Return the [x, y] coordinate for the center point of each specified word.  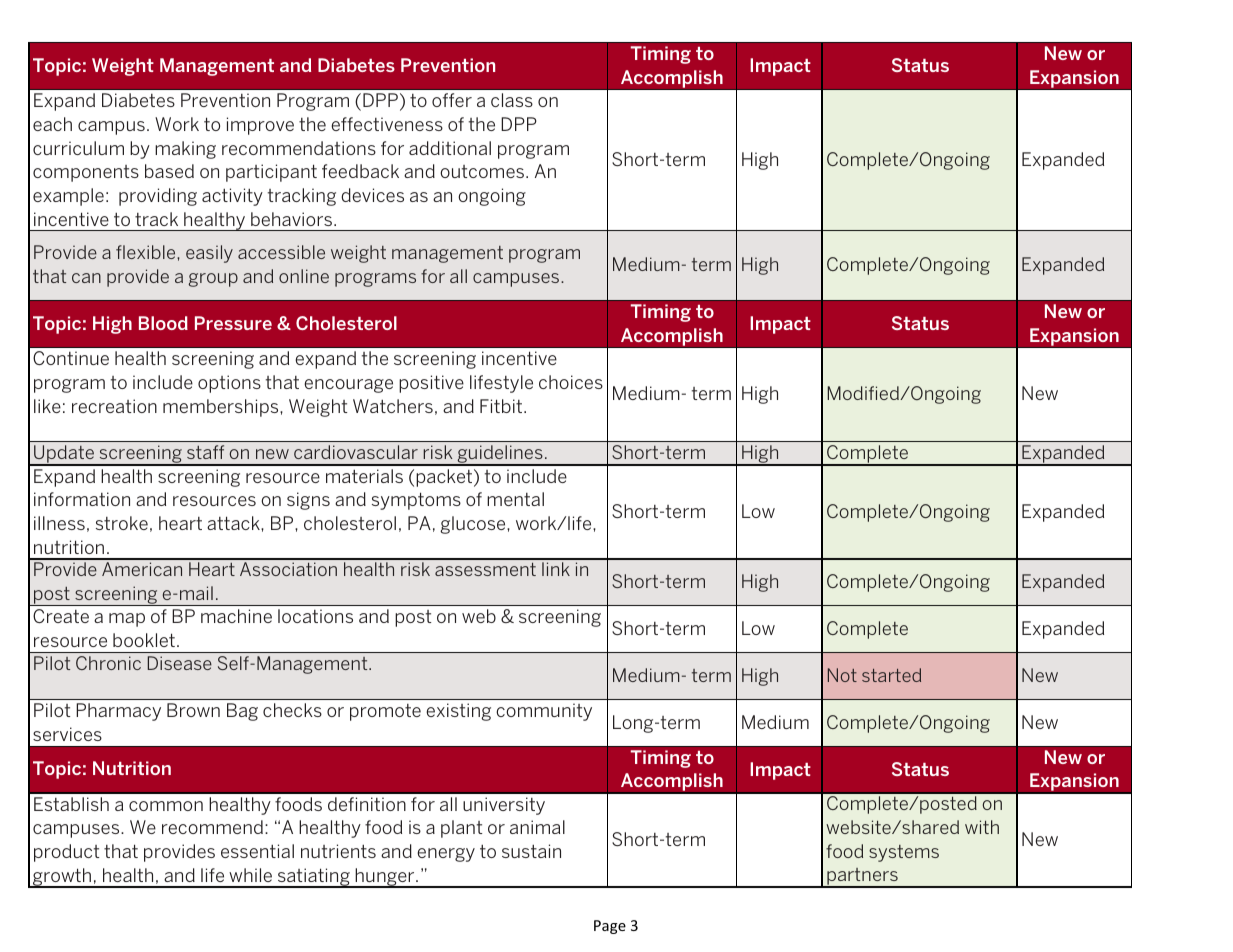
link [556, 569]
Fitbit [502, 406]
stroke [122, 523]
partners [862, 878]
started [891, 675]
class [512, 100]
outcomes [482, 171]
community [544, 712]
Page [610, 927]
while [250, 875]
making [185, 150]
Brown [193, 710]
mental [515, 499]
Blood [163, 323]
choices [571, 382]
